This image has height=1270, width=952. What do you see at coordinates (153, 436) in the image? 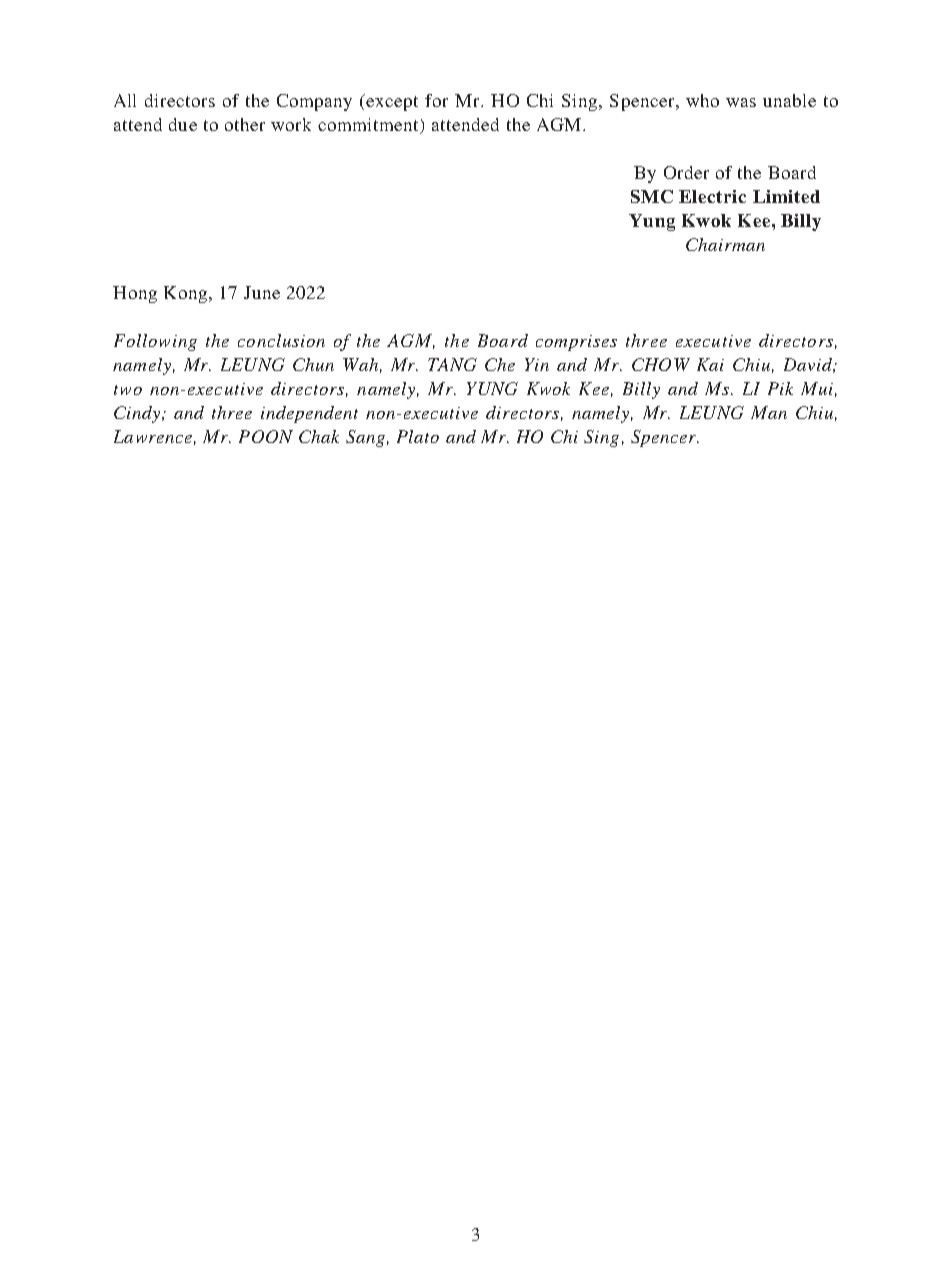
I see `Lawrence` at bounding box center [153, 436].
